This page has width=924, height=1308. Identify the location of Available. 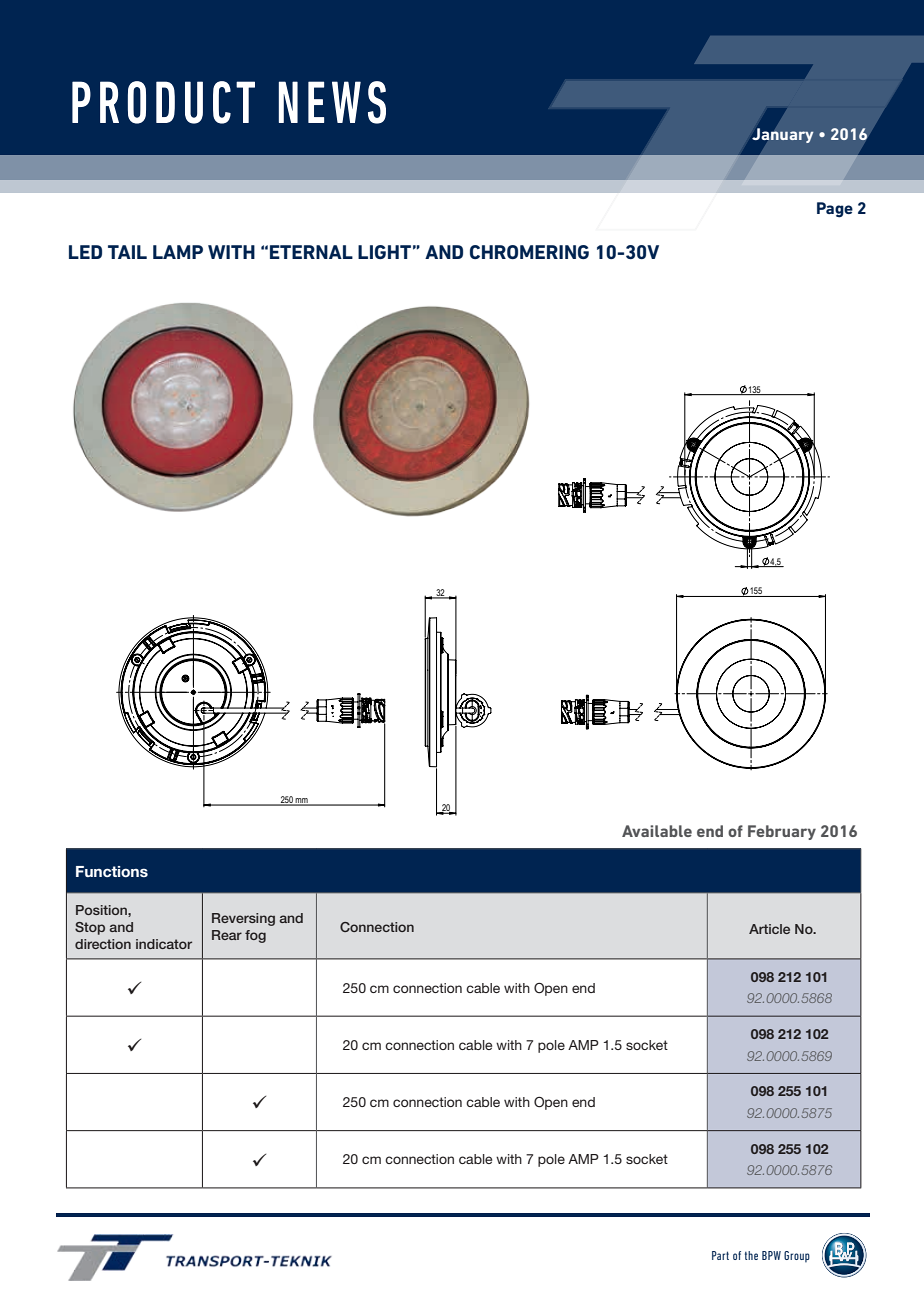
(657, 831).
